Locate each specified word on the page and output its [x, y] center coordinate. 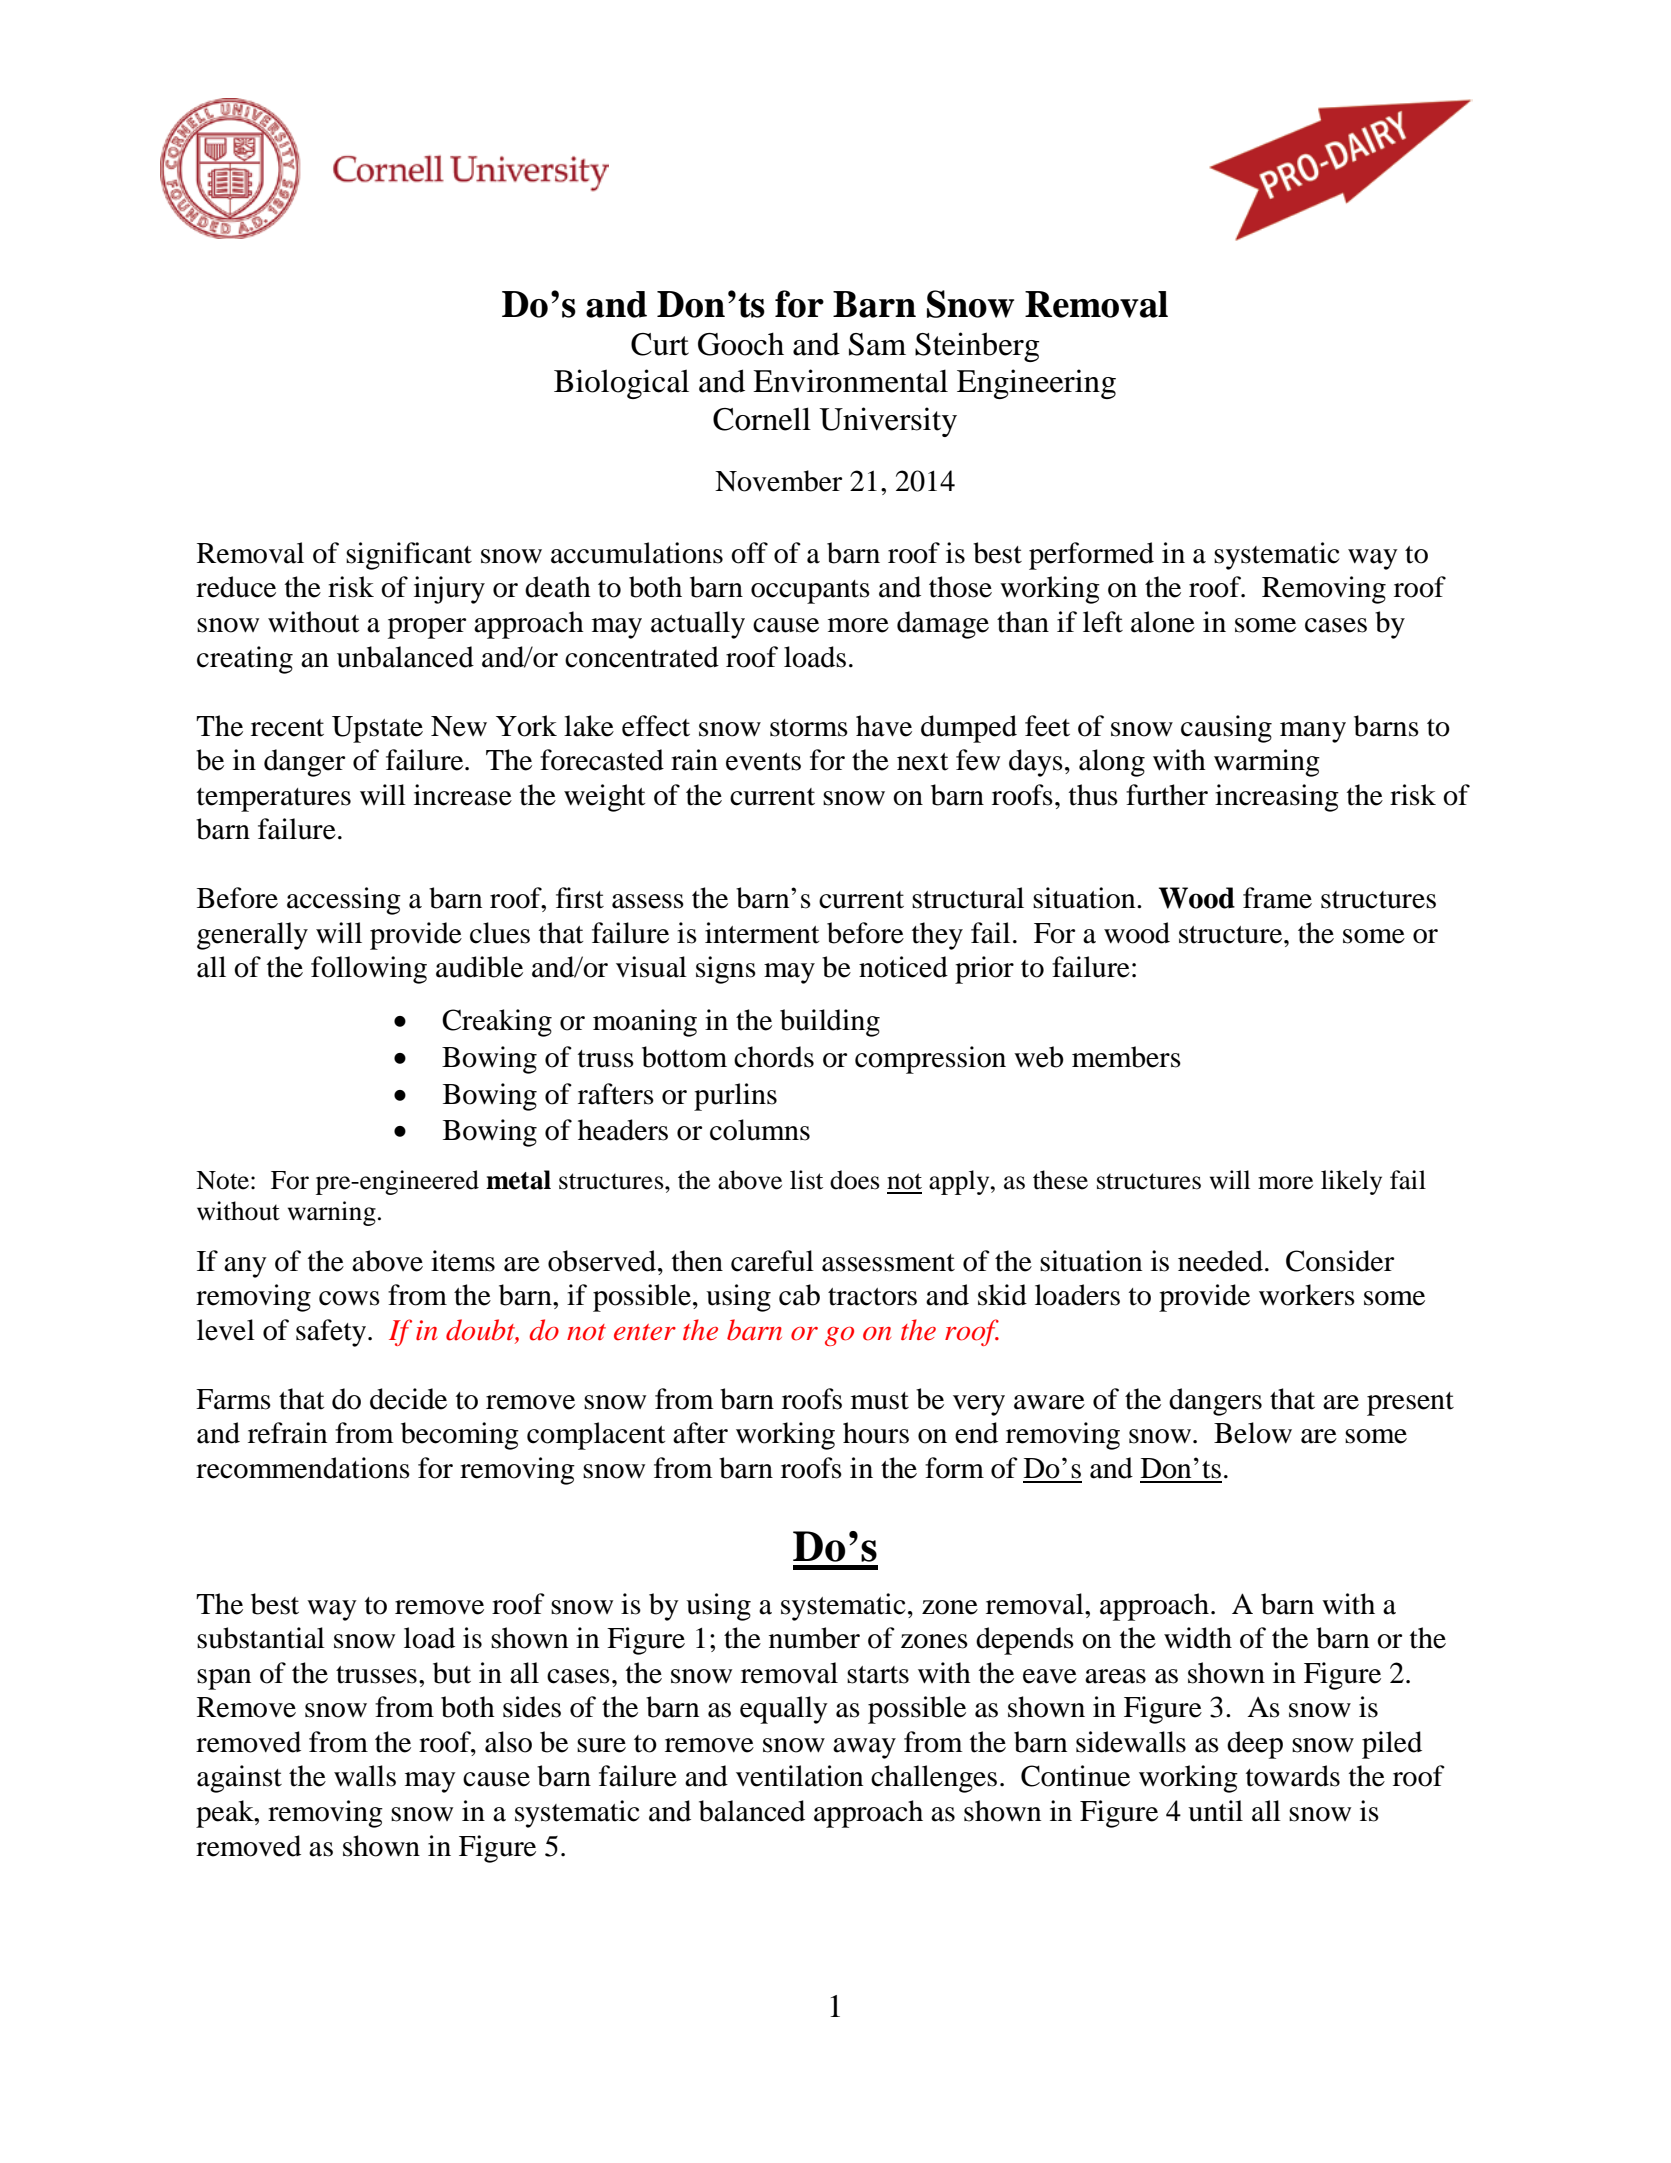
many [1313, 732]
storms [809, 728]
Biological [621, 384]
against [239, 1779]
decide [408, 1399]
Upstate [377, 729]
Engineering [1036, 384]
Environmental [850, 381]
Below [1253, 1433]
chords [774, 1057]
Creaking [497, 1023]
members [1126, 1057]
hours [876, 1433]
